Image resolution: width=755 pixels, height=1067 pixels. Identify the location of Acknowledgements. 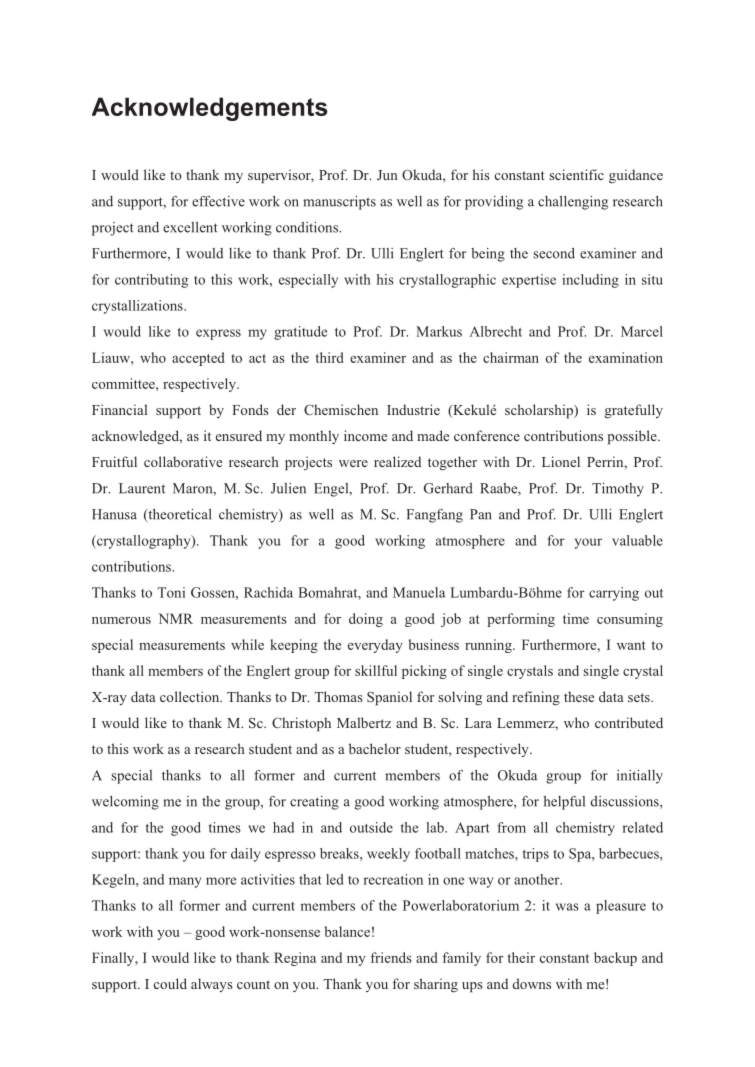
(210, 109).
